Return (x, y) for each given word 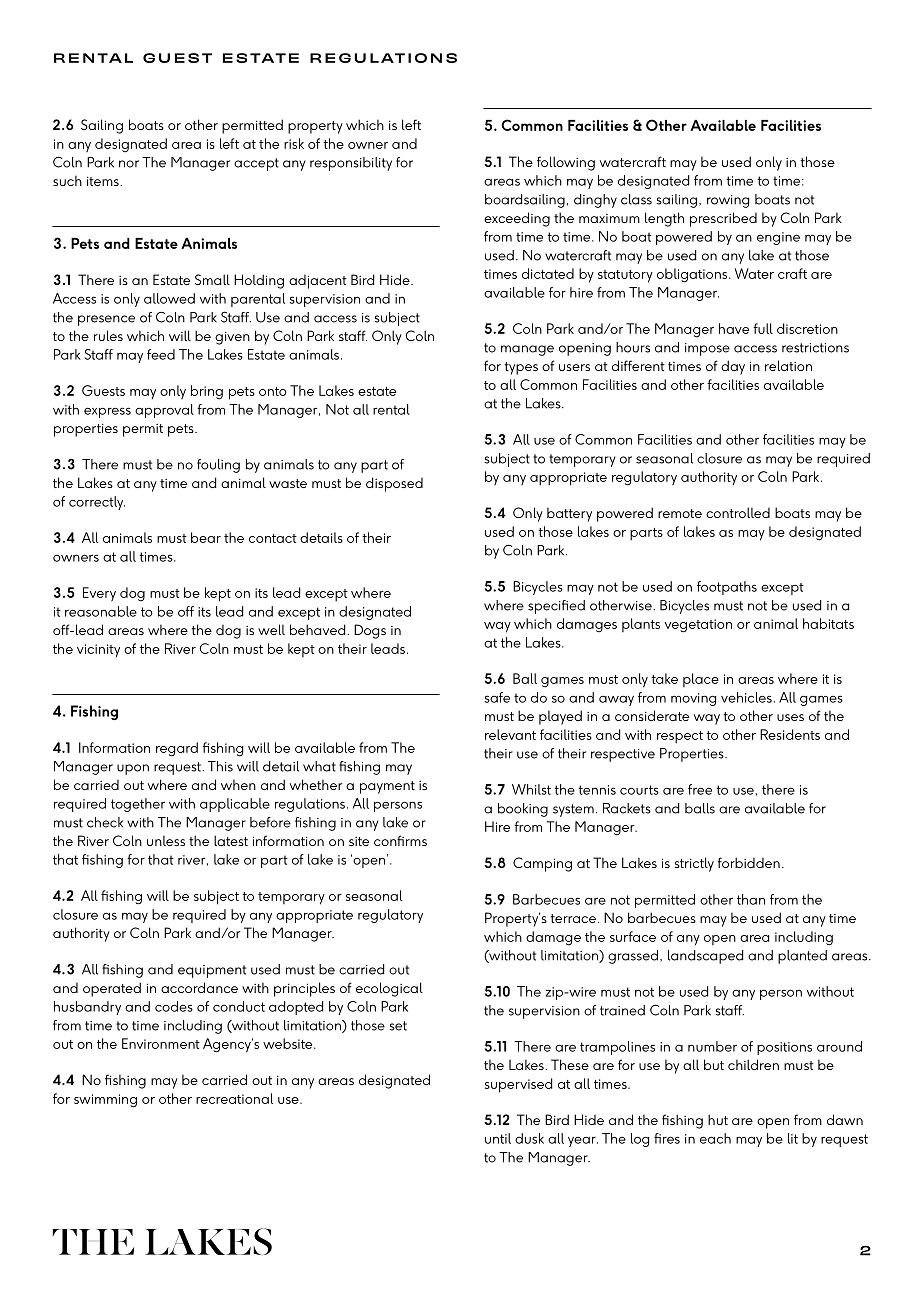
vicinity (98, 650)
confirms (400, 840)
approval (164, 411)
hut (718, 1119)
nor (129, 164)
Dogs (370, 631)
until (498, 1138)
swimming (105, 1101)
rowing (728, 201)
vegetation (698, 626)
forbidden (749, 862)
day (733, 367)
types (521, 368)
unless (166, 840)
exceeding (517, 219)
